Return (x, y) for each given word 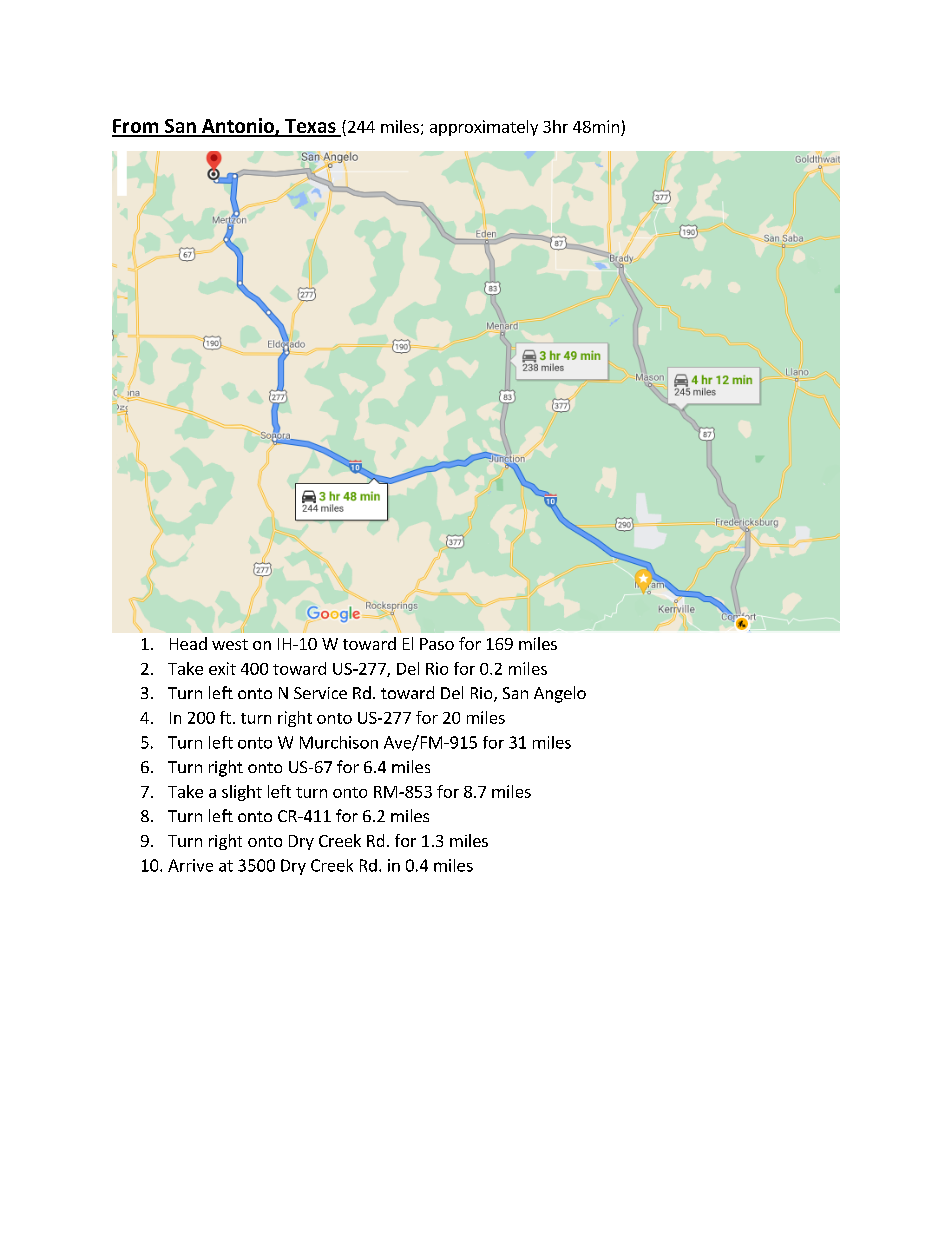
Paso (437, 644)
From (136, 127)
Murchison (339, 742)
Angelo (560, 694)
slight (242, 793)
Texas (310, 127)
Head (188, 643)
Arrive (190, 865)
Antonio (238, 127)
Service (320, 693)
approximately (484, 128)
